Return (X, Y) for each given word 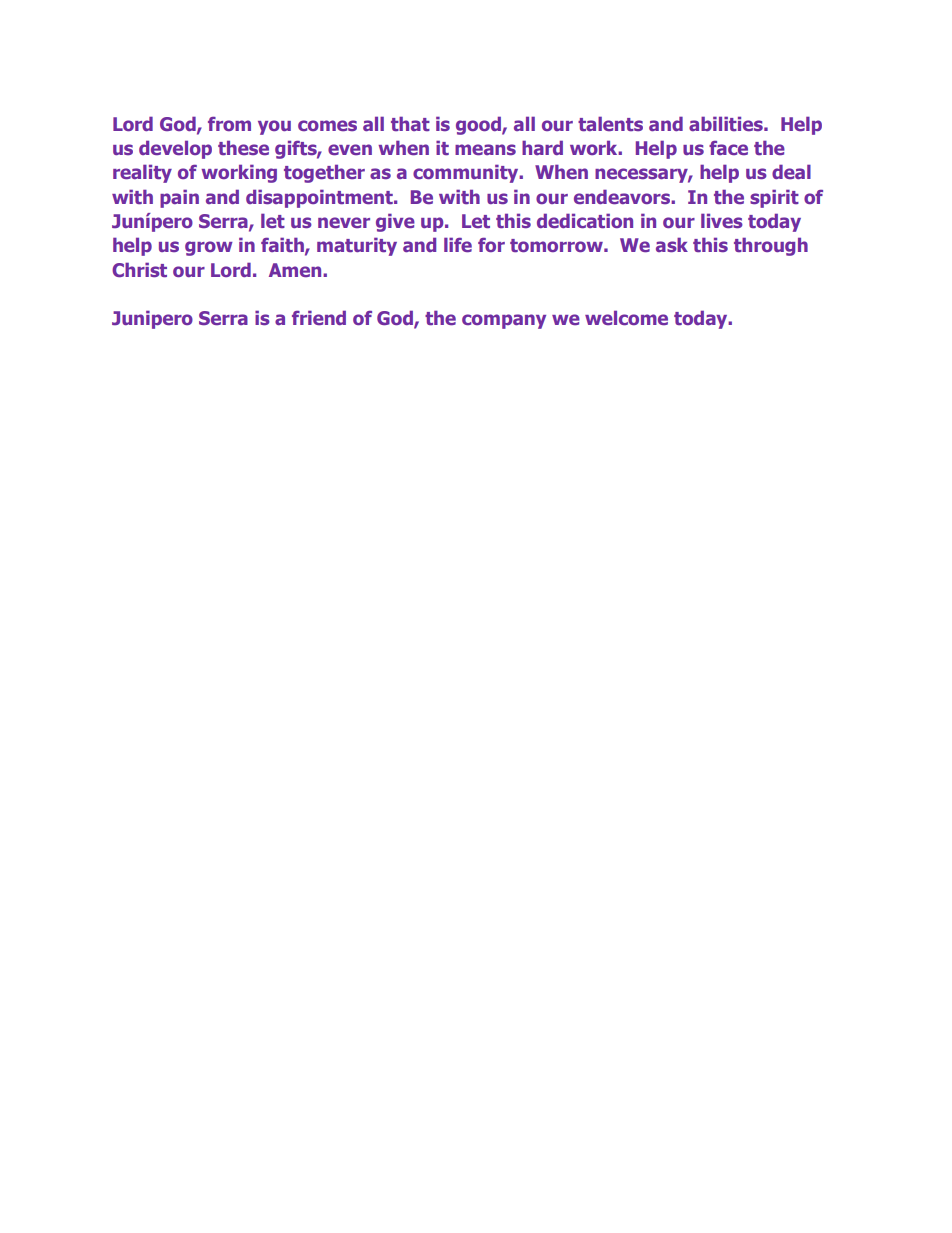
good (479, 125)
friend (319, 317)
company (504, 321)
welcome (626, 317)
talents (610, 123)
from (229, 124)
